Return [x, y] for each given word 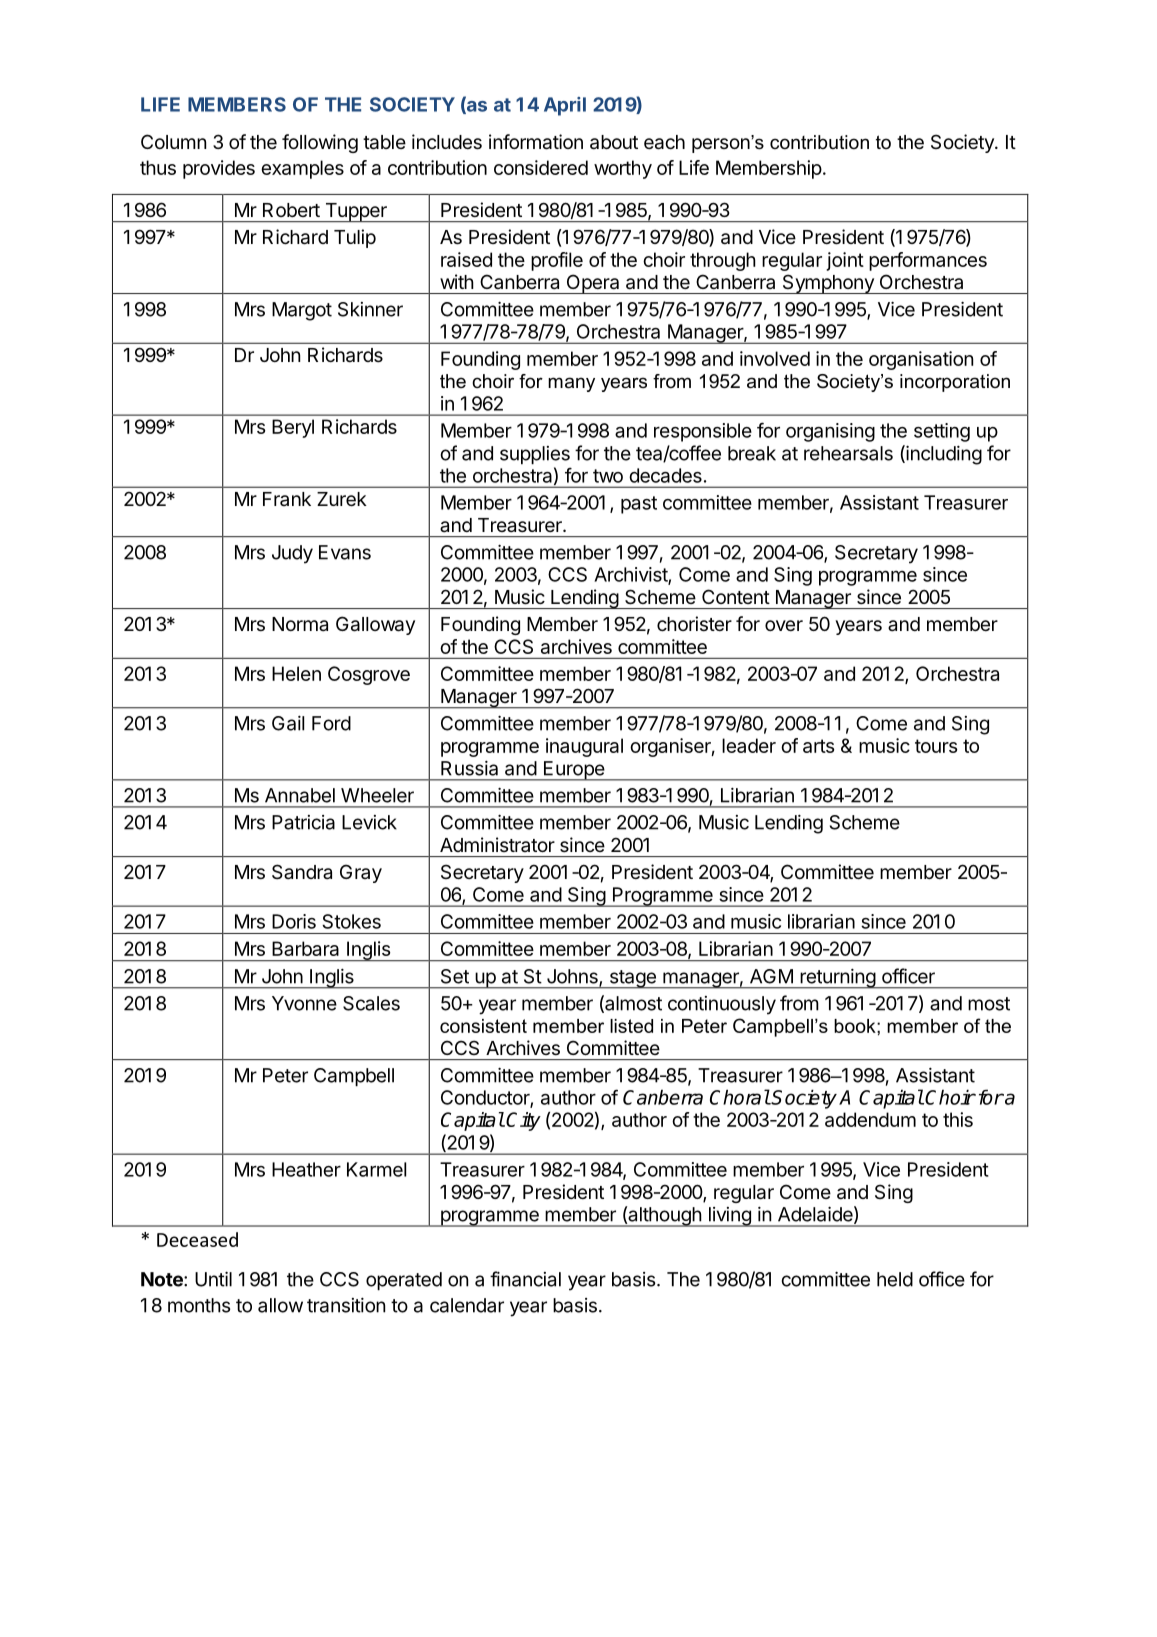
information [536, 142]
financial [525, 1279]
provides [219, 169]
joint [845, 261]
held [895, 1279]
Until [213, 1279]
